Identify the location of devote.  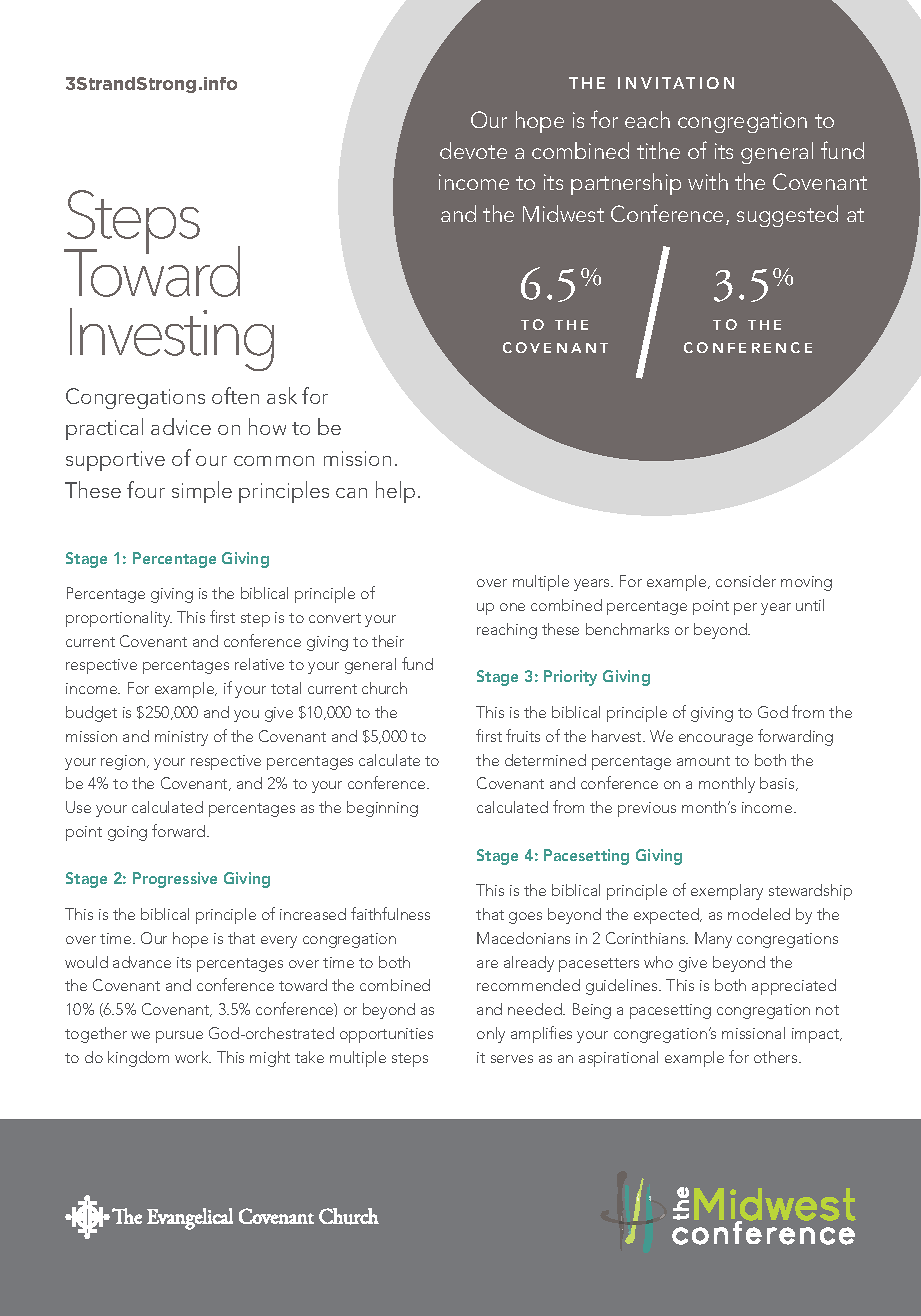
(473, 150).
